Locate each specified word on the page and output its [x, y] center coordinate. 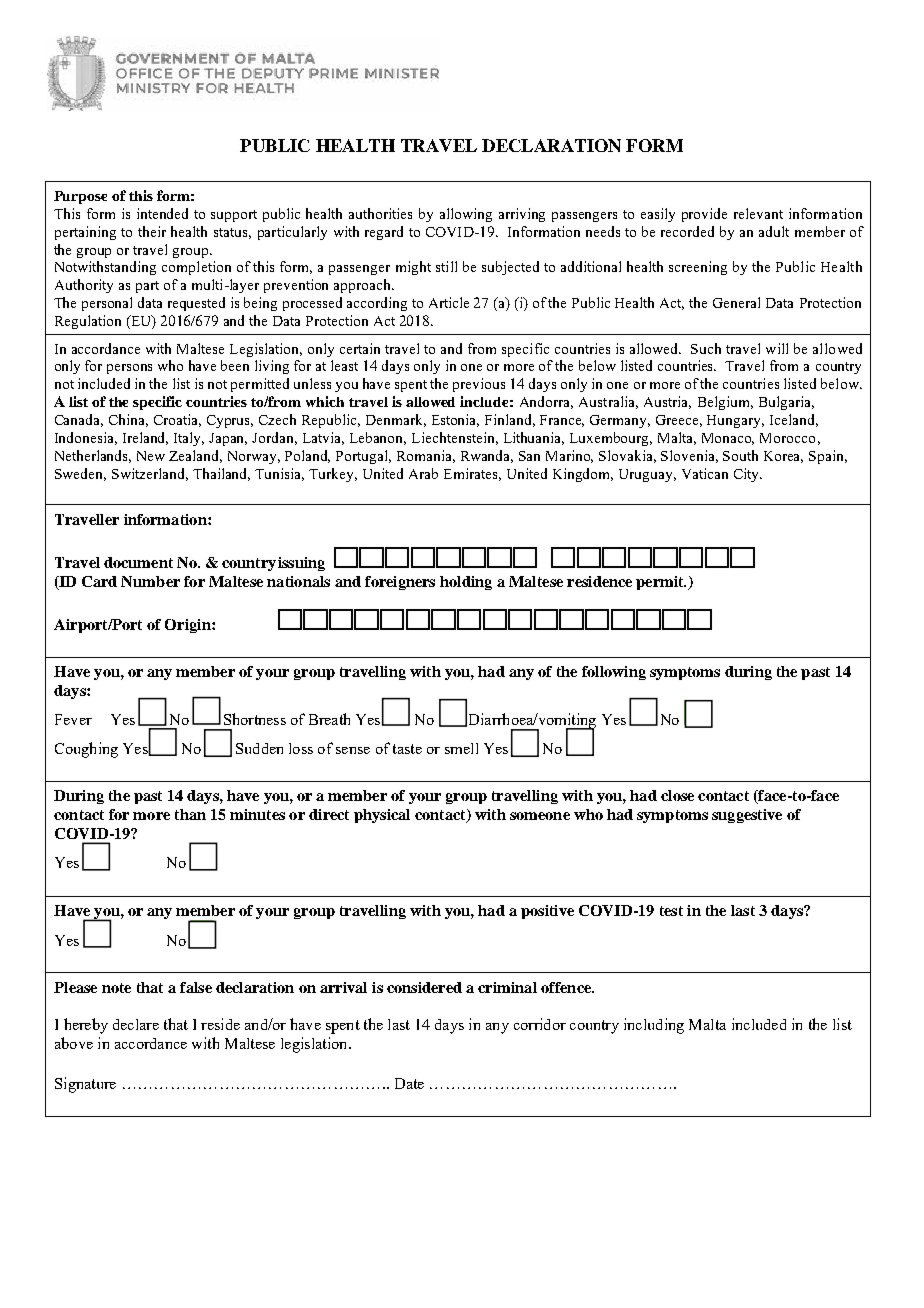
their [152, 231]
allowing [466, 215]
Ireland [145, 438]
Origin [189, 626]
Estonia [455, 420]
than [190, 814]
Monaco [728, 439]
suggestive [747, 816]
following [614, 673]
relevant [758, 213]
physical [382, 816]
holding [466, 583]
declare [136, 1024]
